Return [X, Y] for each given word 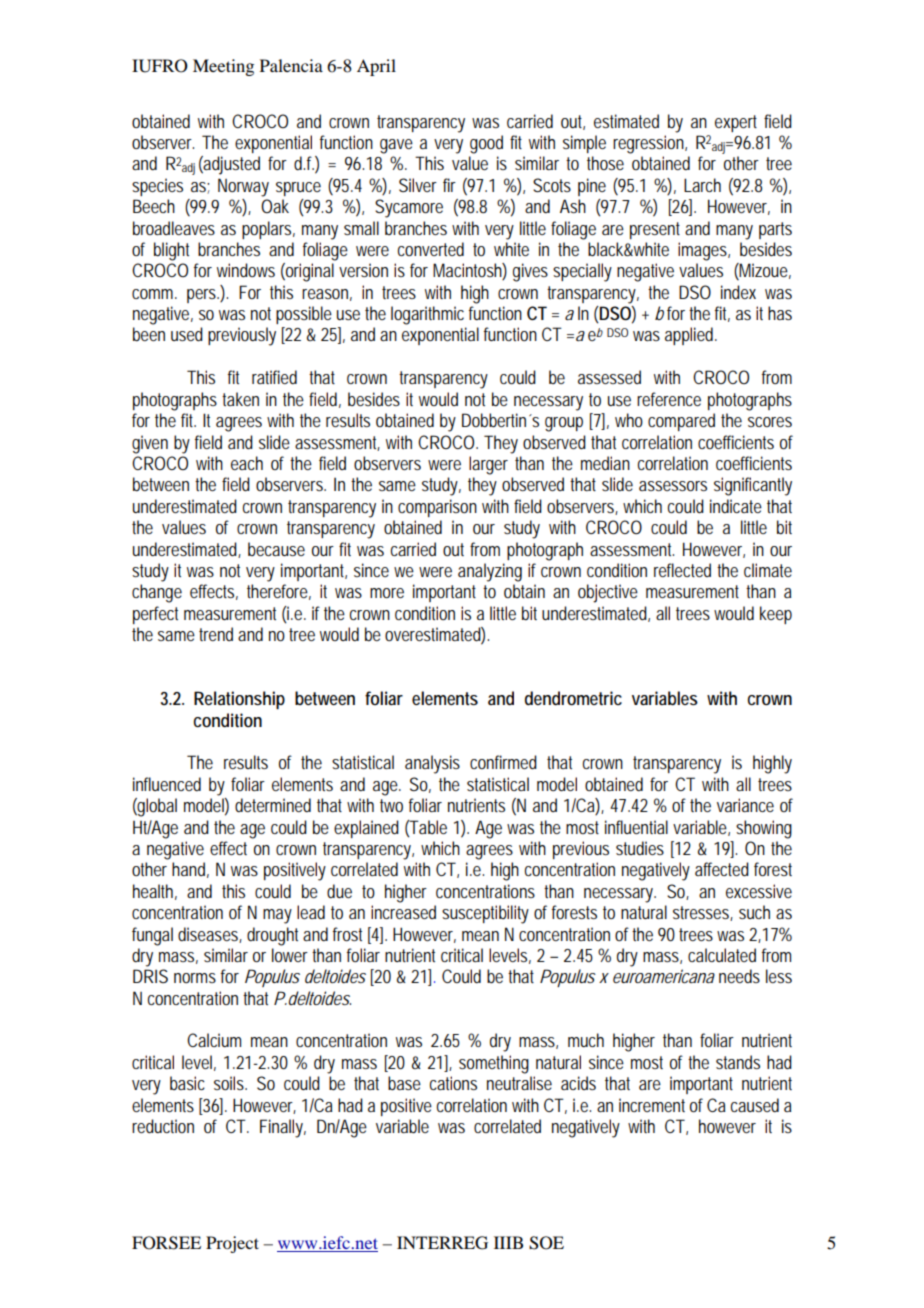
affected [722, 869]
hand [188, 869]
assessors [673, 486]
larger [488, 465]
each [247, 463]
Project [232, 1244]
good [486, 144]
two [391, 805]
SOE [546, 1243]
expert [736, 123]
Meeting [223, 67]
